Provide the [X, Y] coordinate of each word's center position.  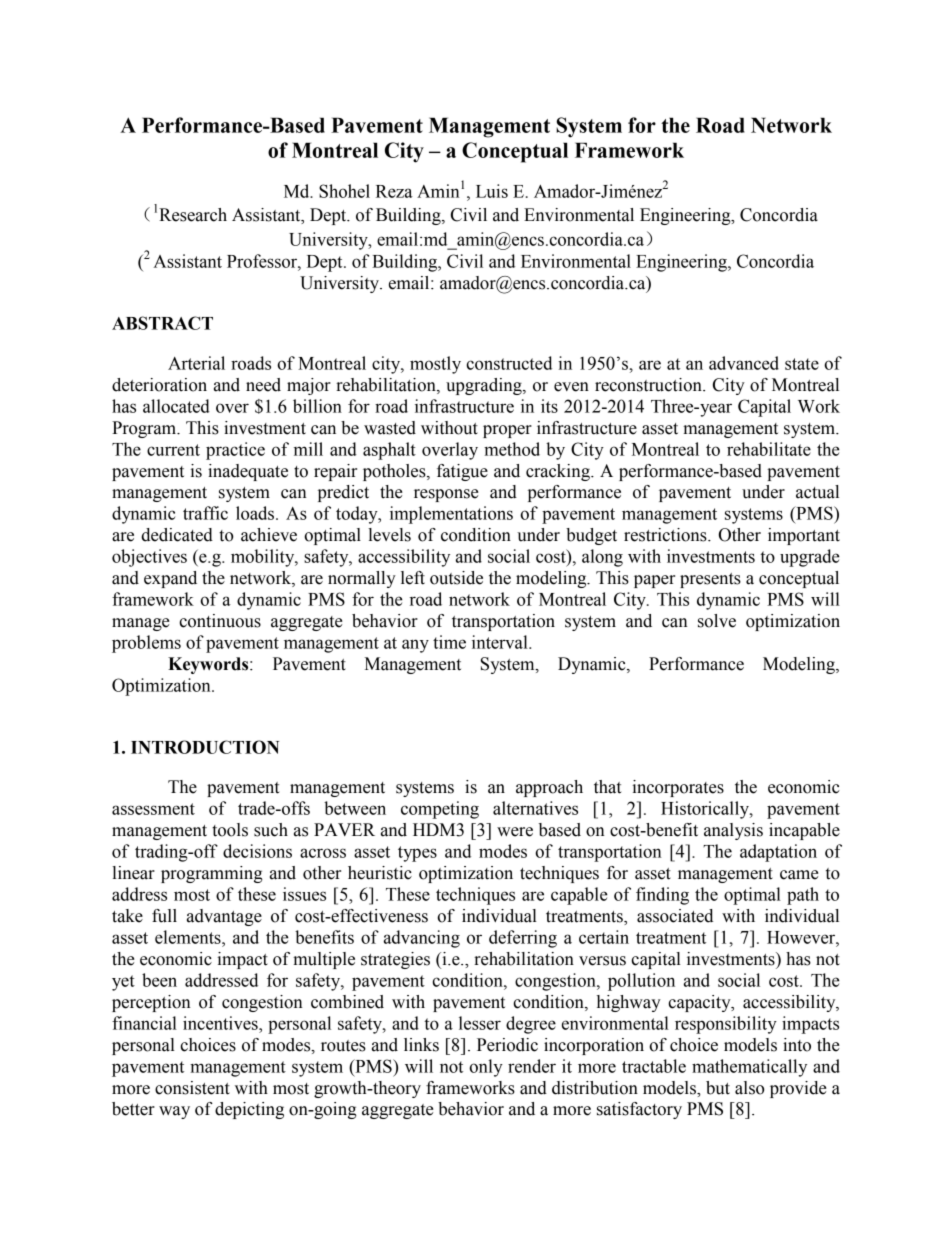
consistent [192, 1088]
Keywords [209, 665]
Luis [492, 191]
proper [507, 431]
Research [193, 215]
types [417, 854]
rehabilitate [769, 449]
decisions [257, 851]
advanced [744, 363]
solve [717, 621]
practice [235, 451]
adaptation [778, 853]
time [449, 642]
